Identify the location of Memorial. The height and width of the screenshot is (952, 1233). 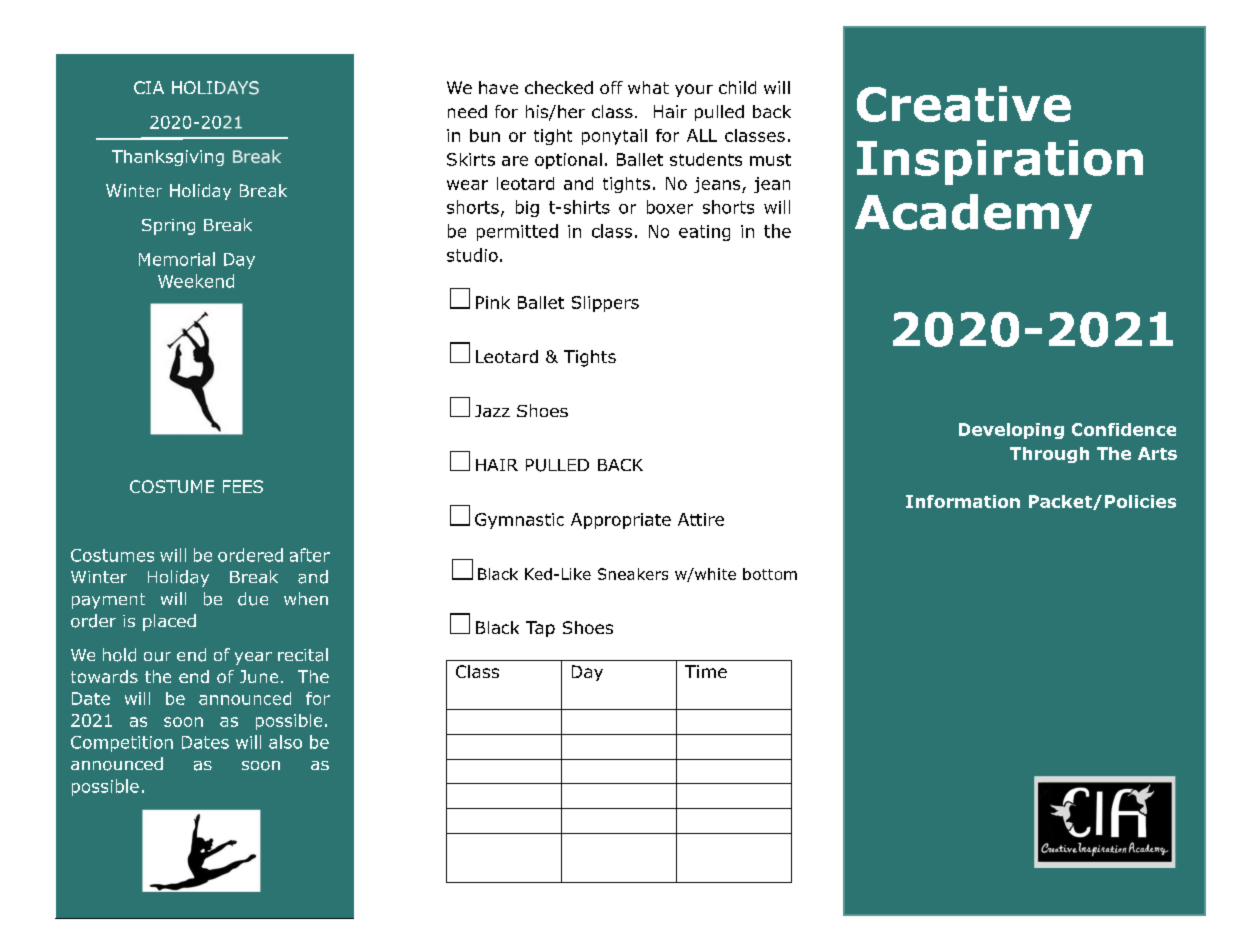
(177, 259).
